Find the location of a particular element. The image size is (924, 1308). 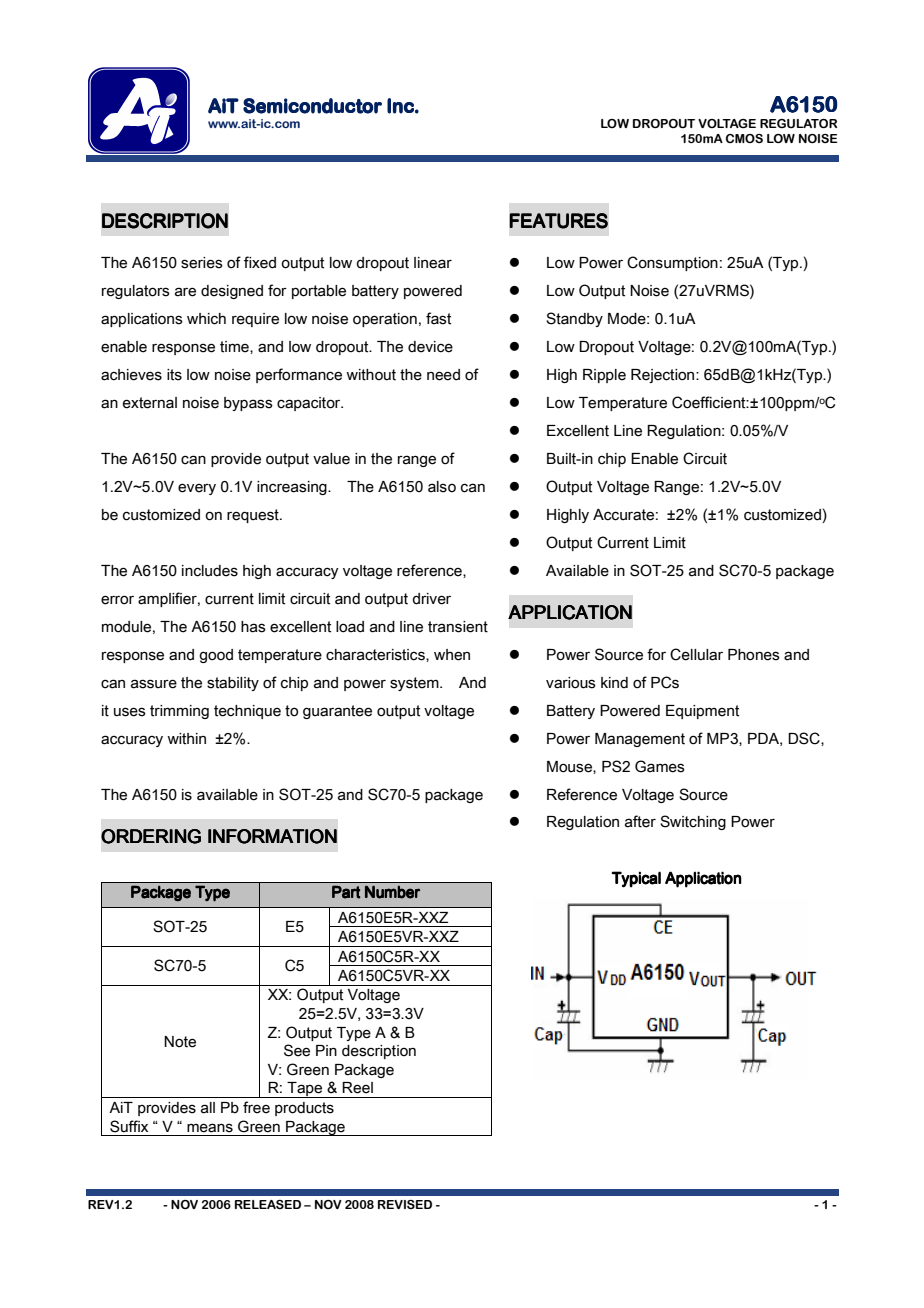

means is located at coordinates (210, 1128).
